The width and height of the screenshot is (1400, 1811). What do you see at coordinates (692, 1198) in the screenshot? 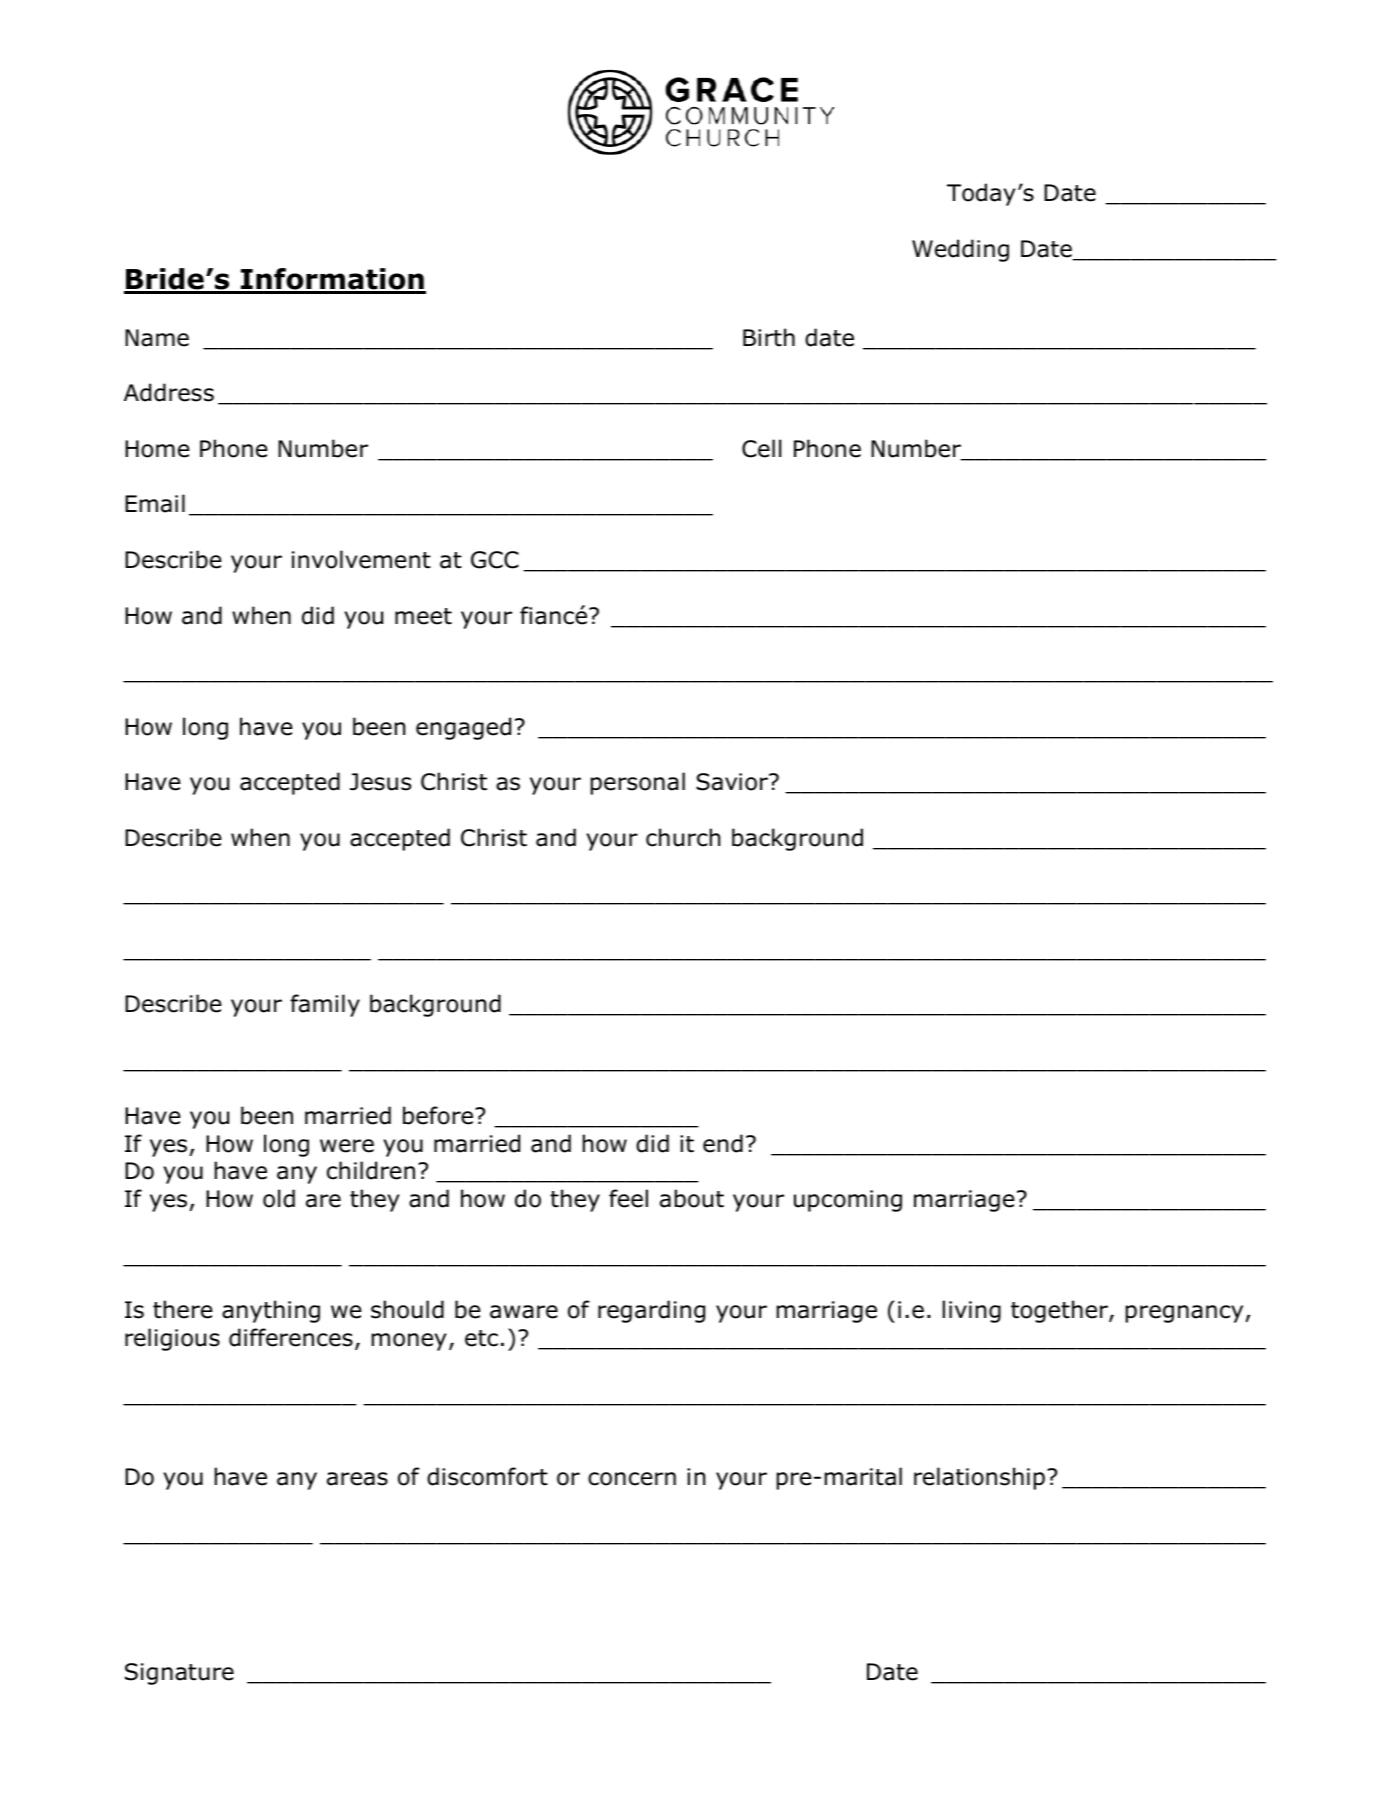
I see `about` at bounding box center [692, 1198].
